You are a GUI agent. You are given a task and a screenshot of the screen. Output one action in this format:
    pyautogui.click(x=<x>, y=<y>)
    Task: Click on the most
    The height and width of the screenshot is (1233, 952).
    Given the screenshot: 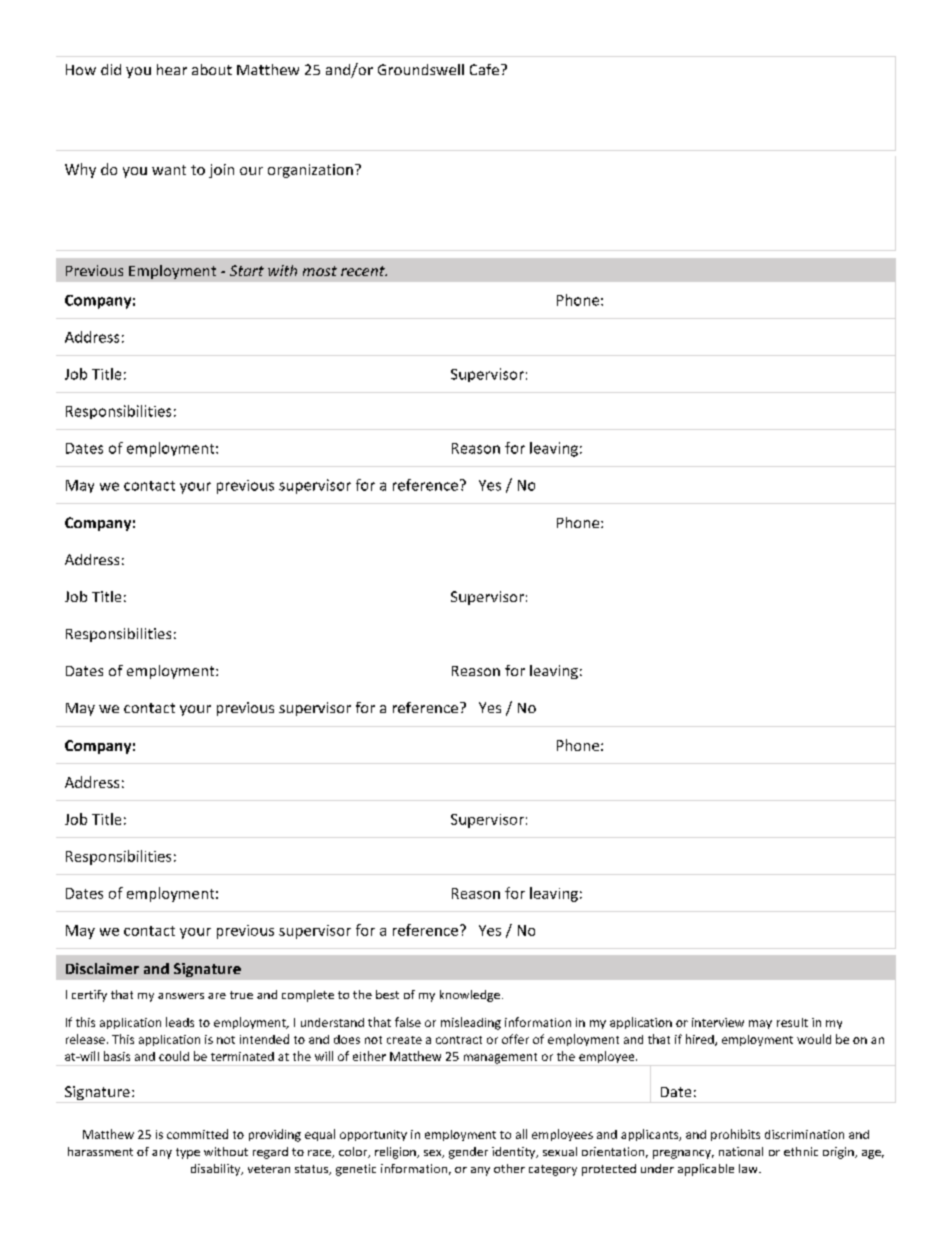 What is the action you would take?
    pyautogui.click(x=320, y=271)
